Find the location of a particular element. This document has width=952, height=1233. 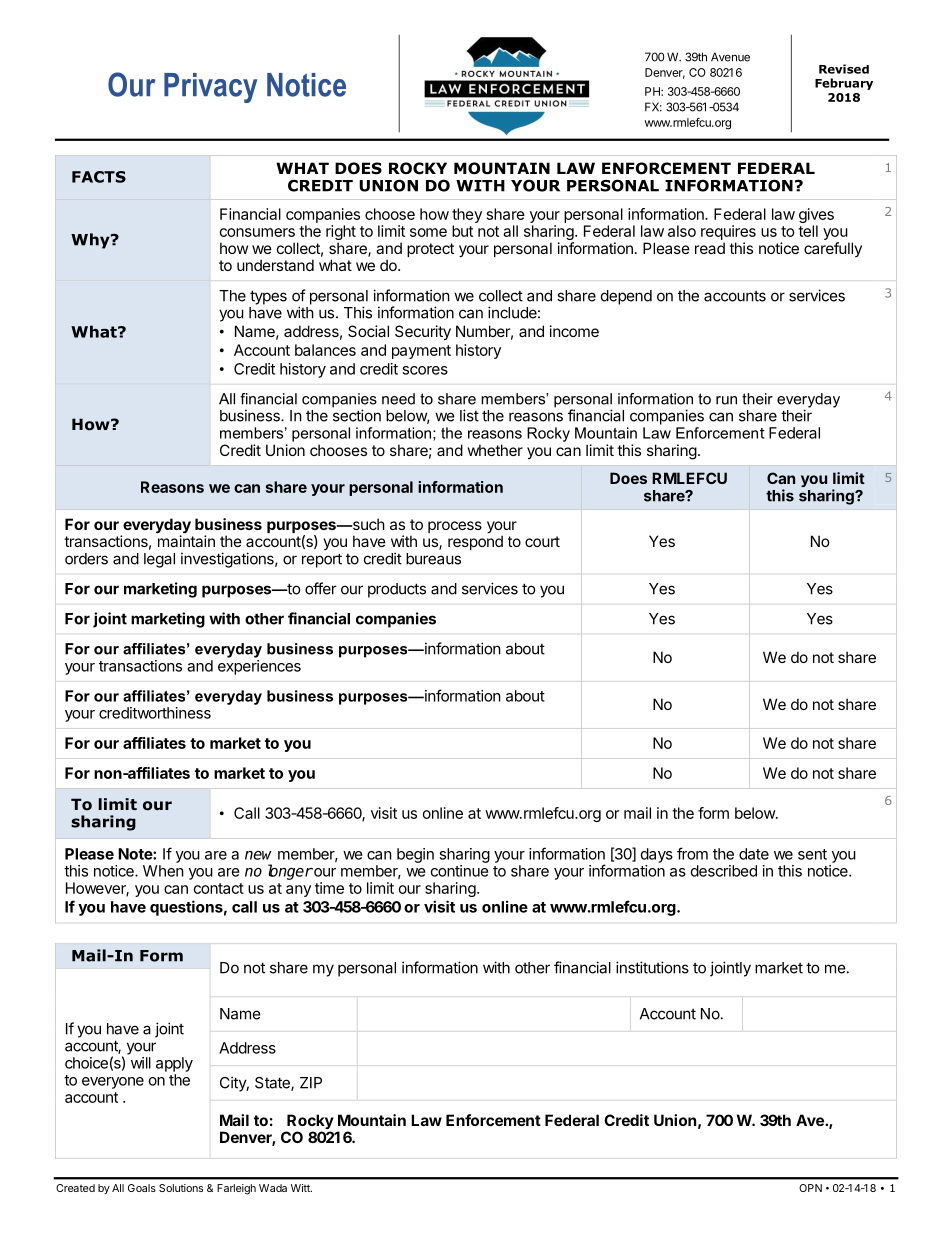

experiences is located at coordinates (259, 667).
